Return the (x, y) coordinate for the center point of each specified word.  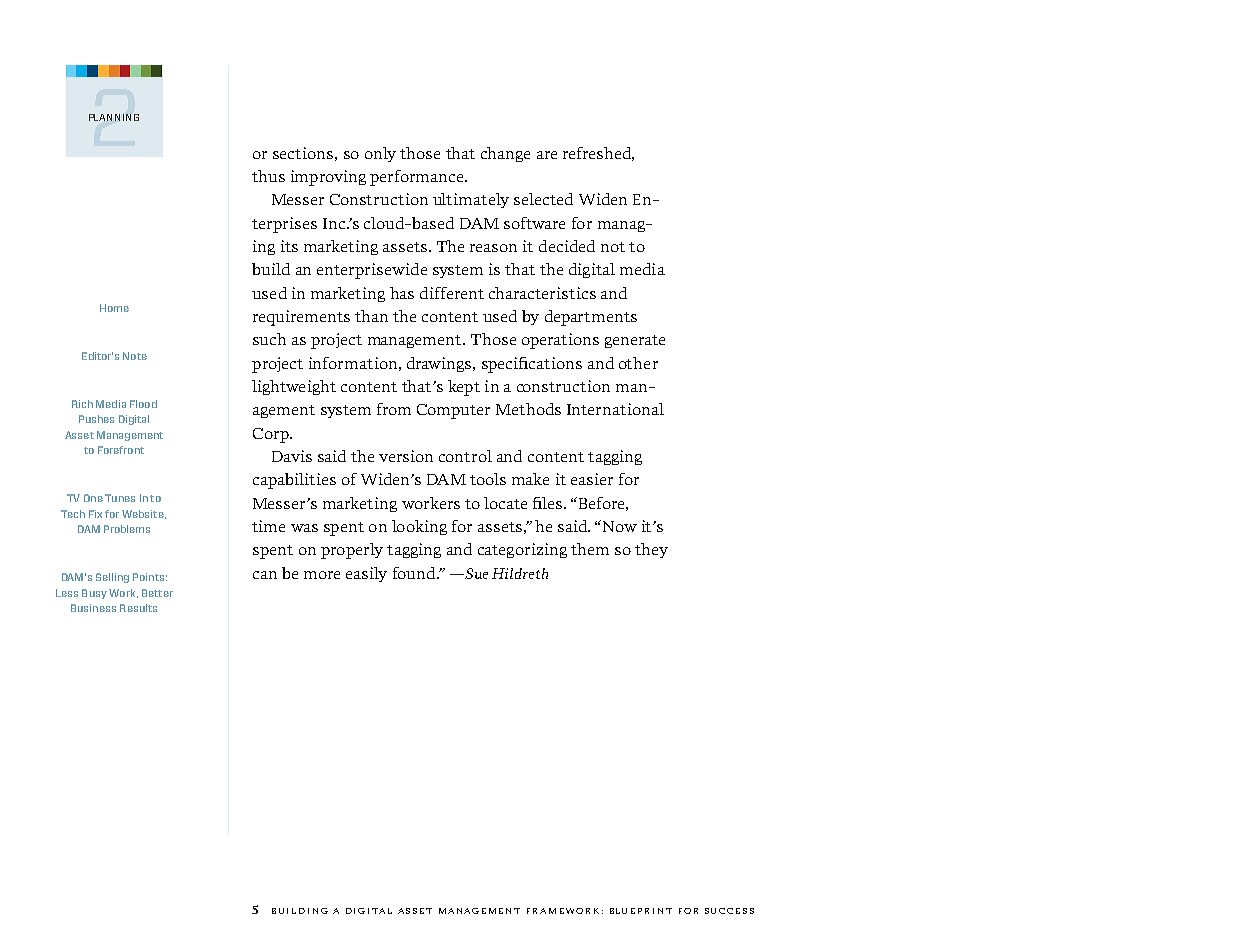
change (505, 154)
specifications (532, 365)
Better (157, 593)
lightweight (294, 387)
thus (268, 176)
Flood (143, 404)
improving (328, 178)
